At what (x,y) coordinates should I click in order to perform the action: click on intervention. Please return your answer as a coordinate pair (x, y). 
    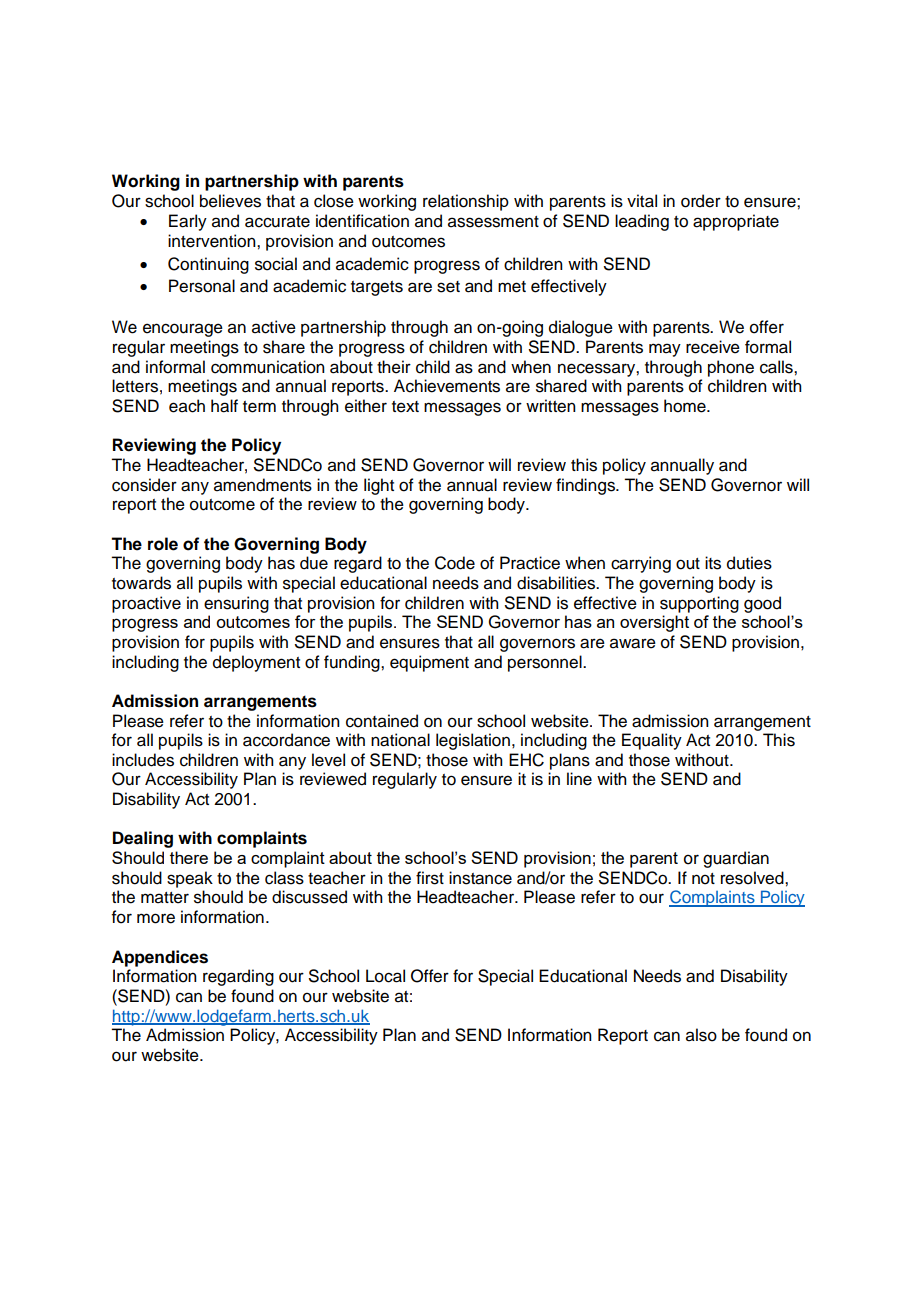
    Looking at the image, I should click on (213, 241).
